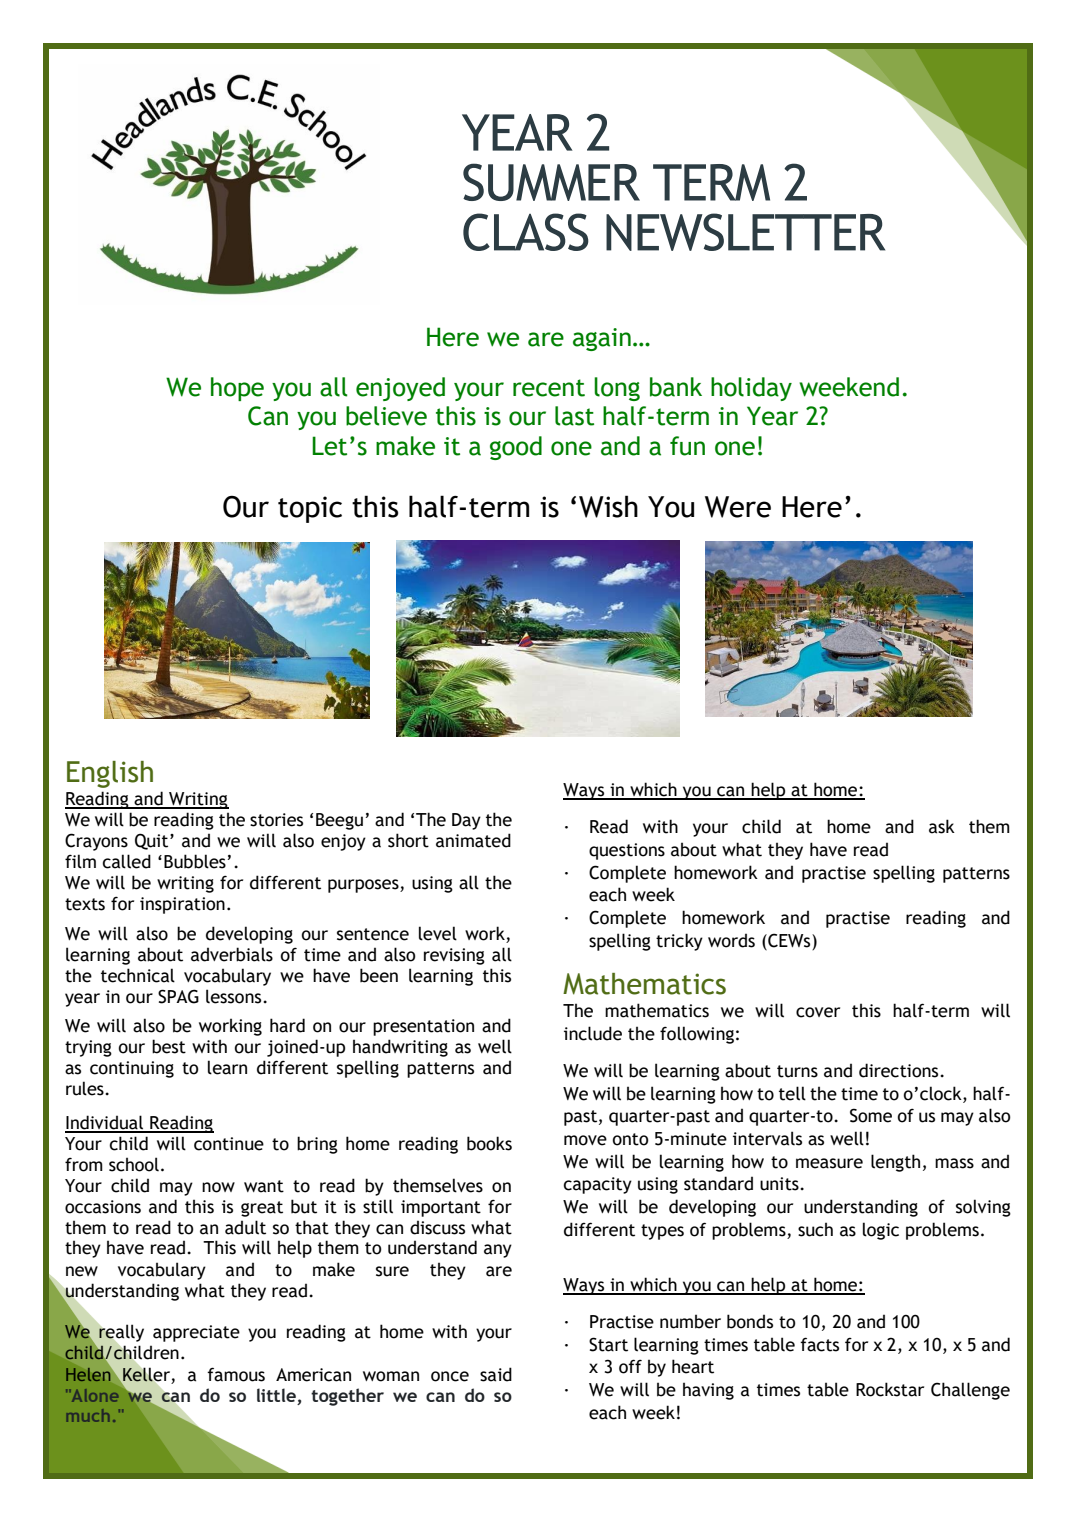  Describe the element at coordinates (900, 1070) in the image. I see `directions` at that location.
